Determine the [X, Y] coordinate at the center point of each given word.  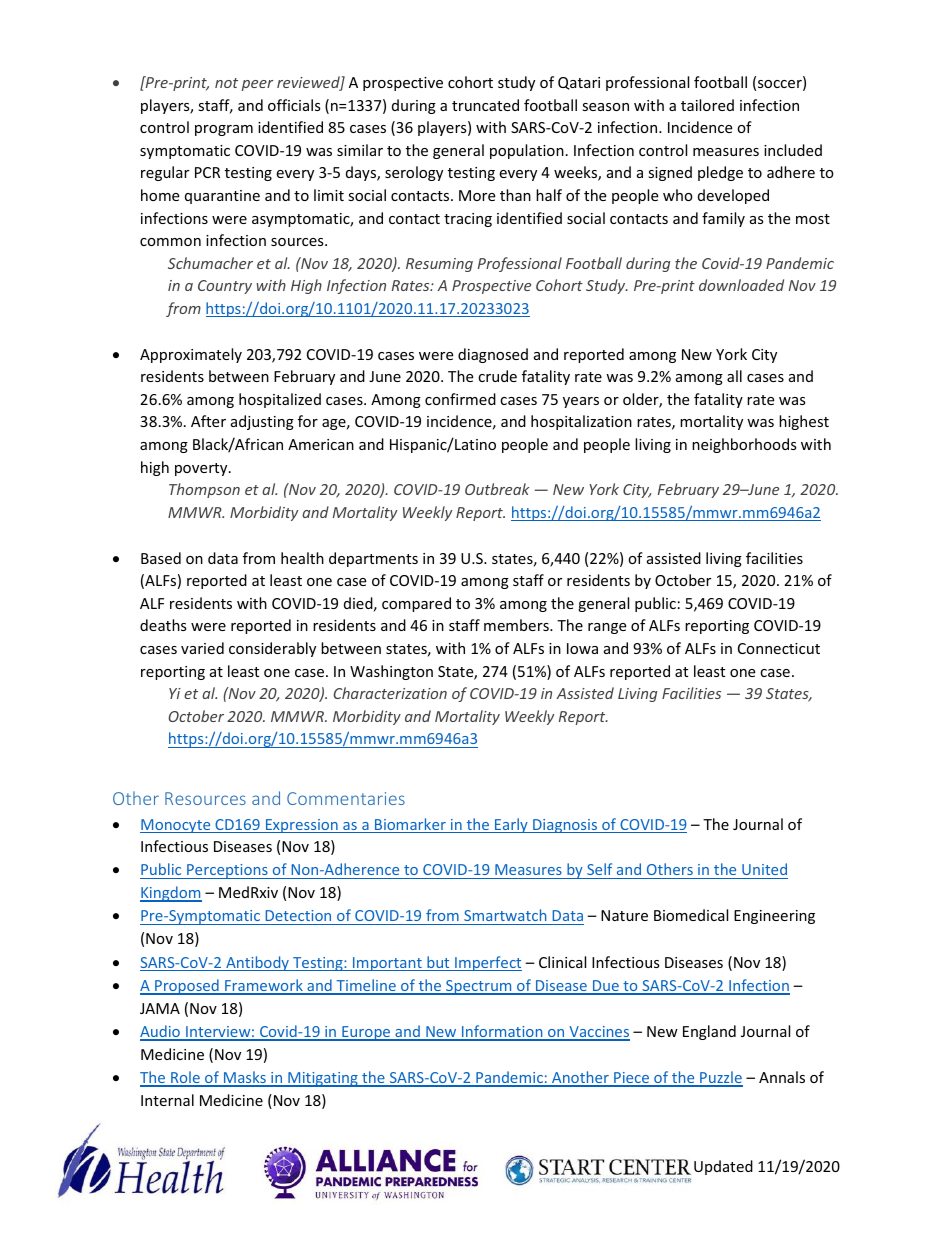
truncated [485, 105]
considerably [272, 649]
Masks [244, 1078]
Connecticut [779, 648]
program [224, 130]
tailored [707, 105]
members [517, 625]
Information [502, 1032]
